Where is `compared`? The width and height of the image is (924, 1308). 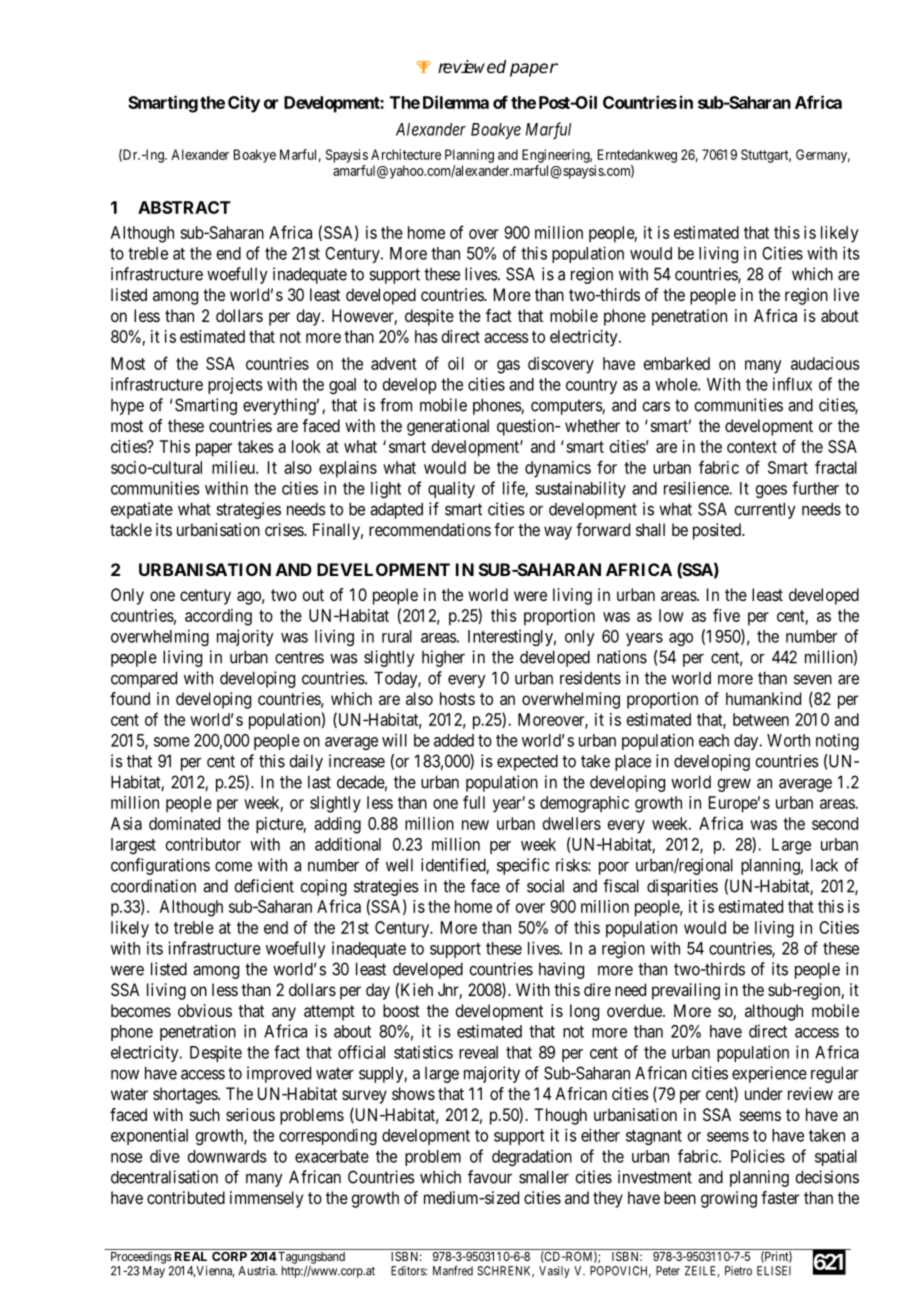 compared is located at coordinates (144, 679).
